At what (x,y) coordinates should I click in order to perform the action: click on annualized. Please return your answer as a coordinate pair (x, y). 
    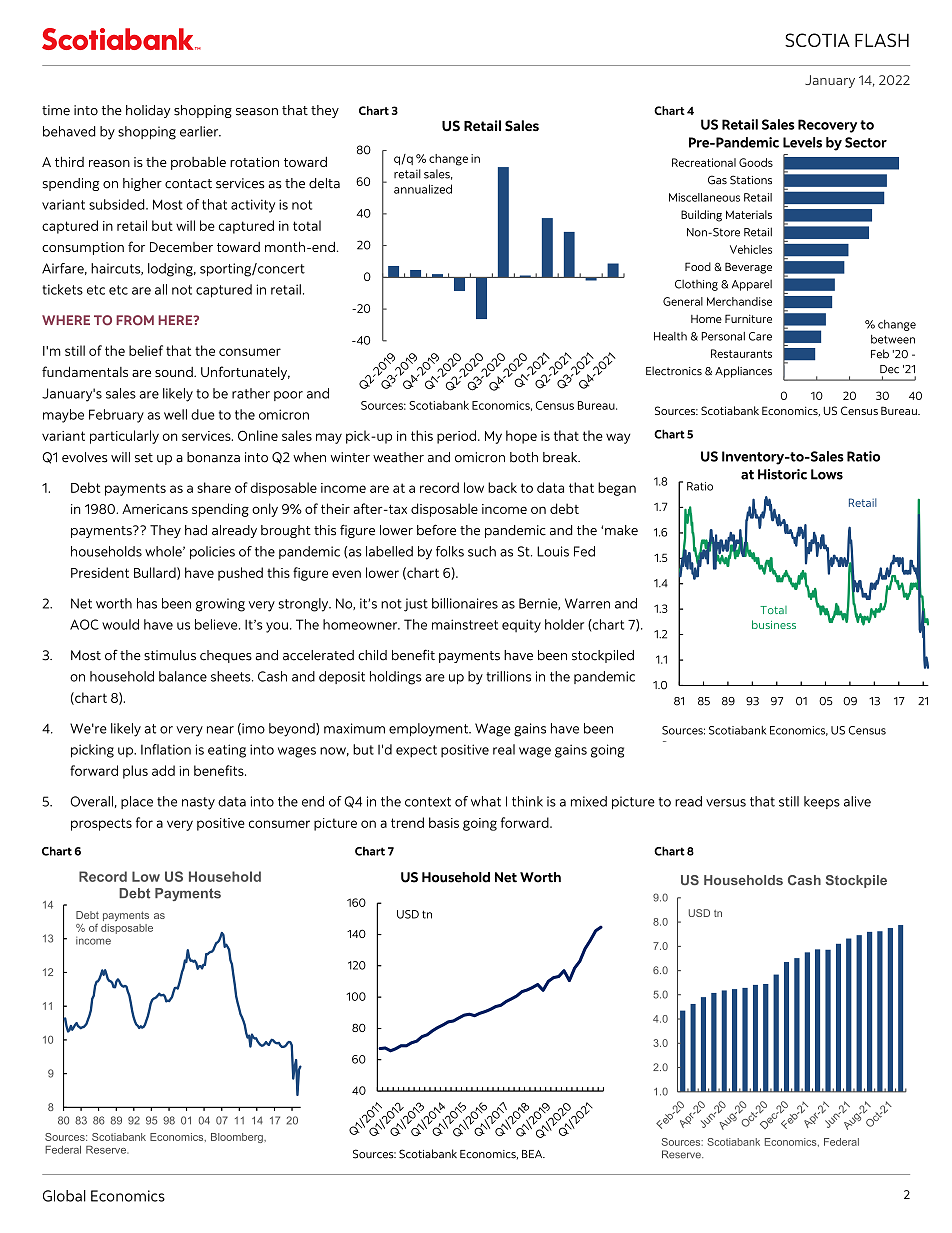
    Looking at the image, I should click on (423, 189).
